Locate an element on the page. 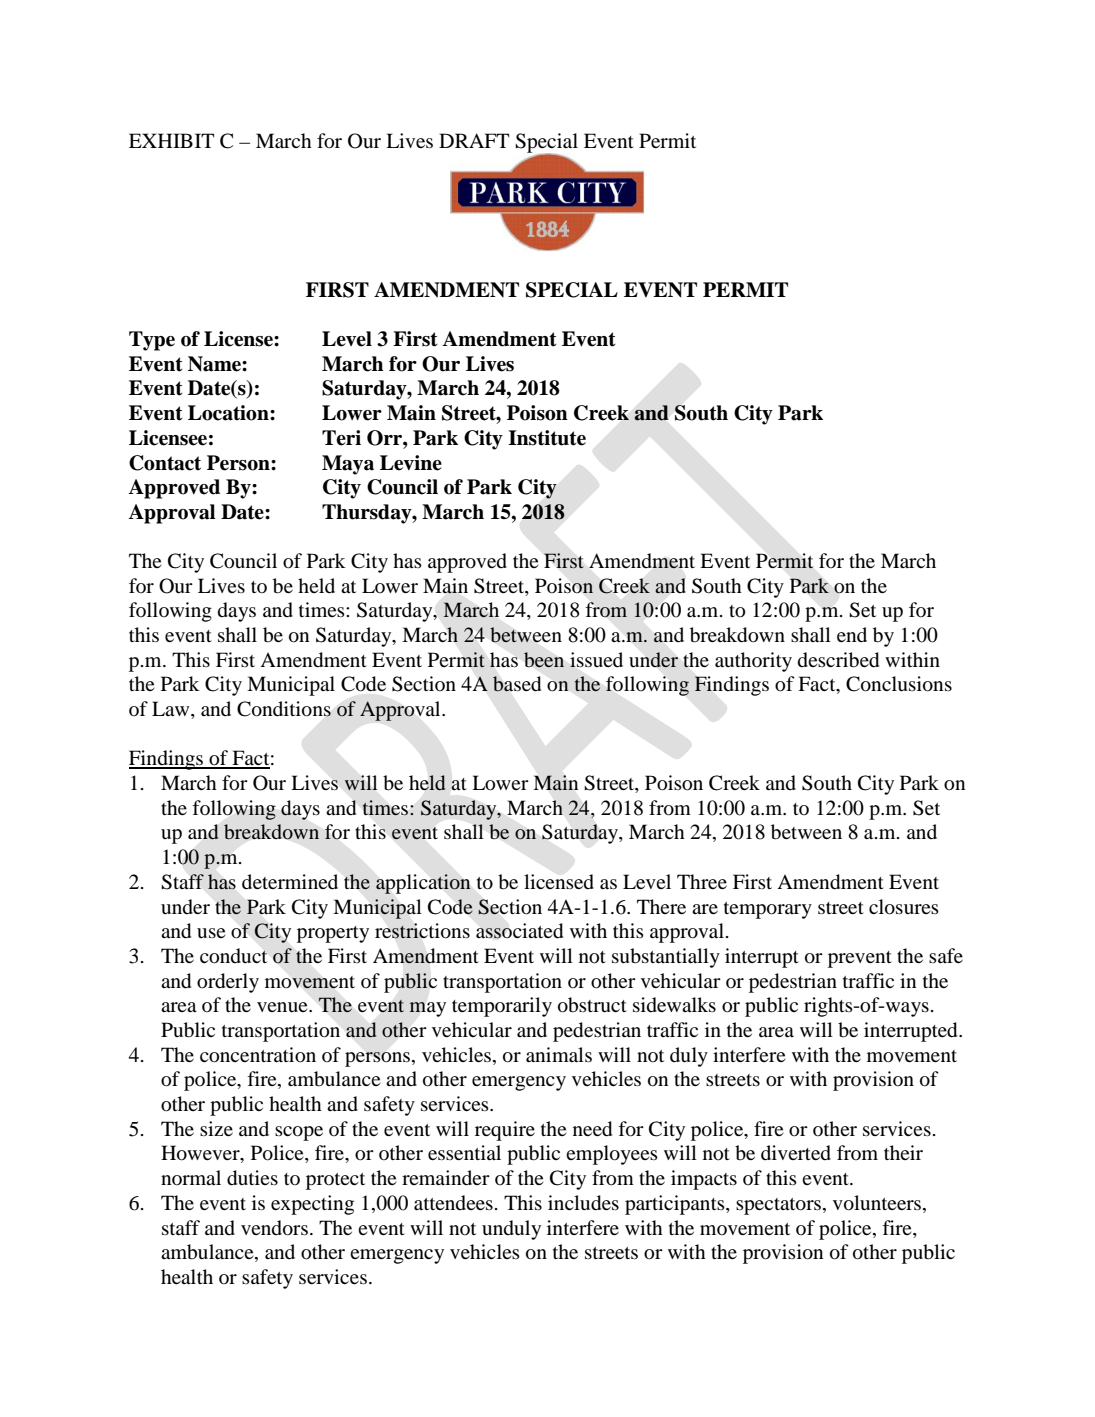 This document has width=1095, height=1417. Location is located at coordinates (229, 413).
